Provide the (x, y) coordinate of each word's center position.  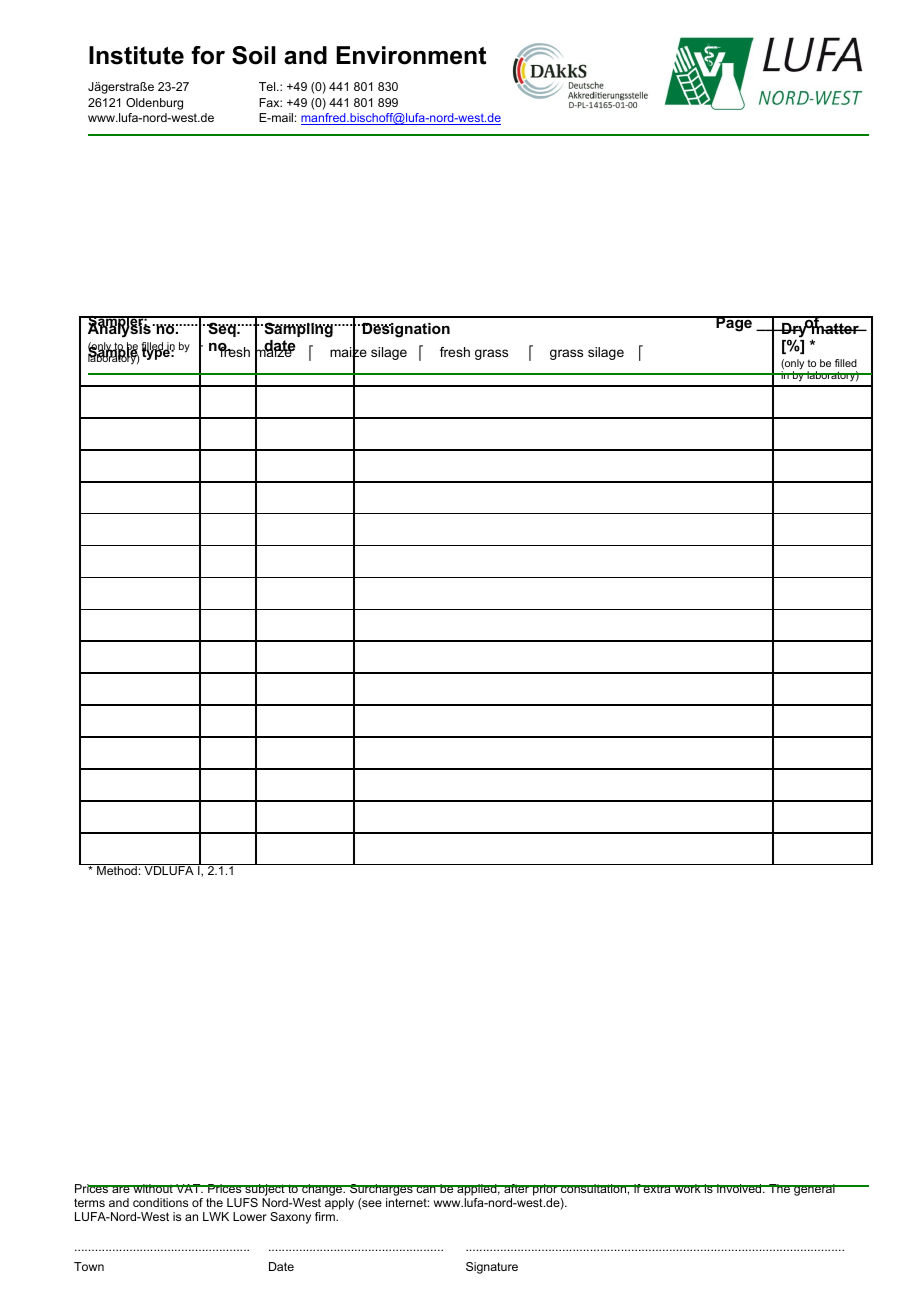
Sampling (298, 330)
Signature (492, 1268)
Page (734, 324)
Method (117, 870)
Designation (405, 330)
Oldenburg (154, 104)
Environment (411, 55)
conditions (160, 1202)
